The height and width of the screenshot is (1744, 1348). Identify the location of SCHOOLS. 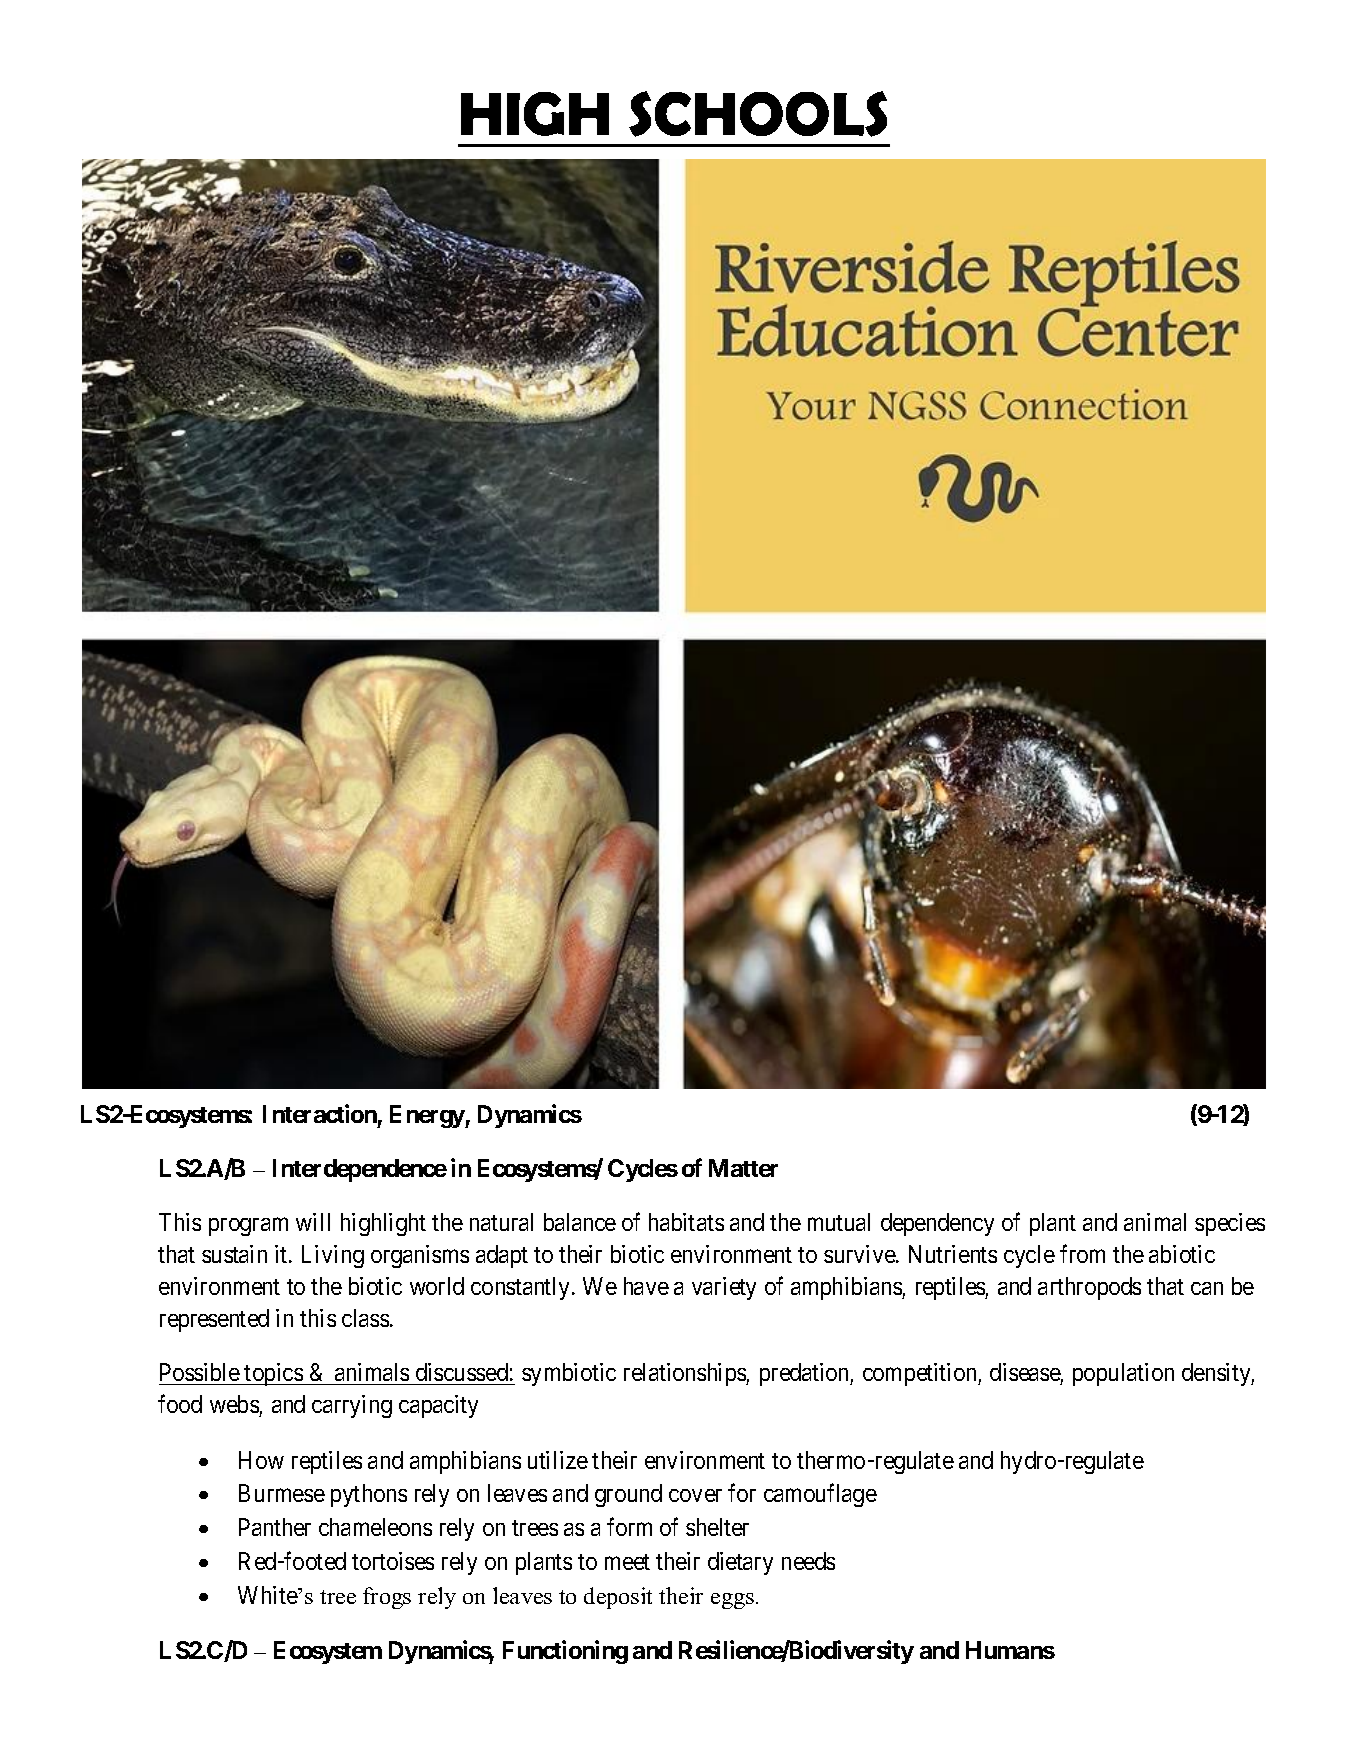
(758, 114).
